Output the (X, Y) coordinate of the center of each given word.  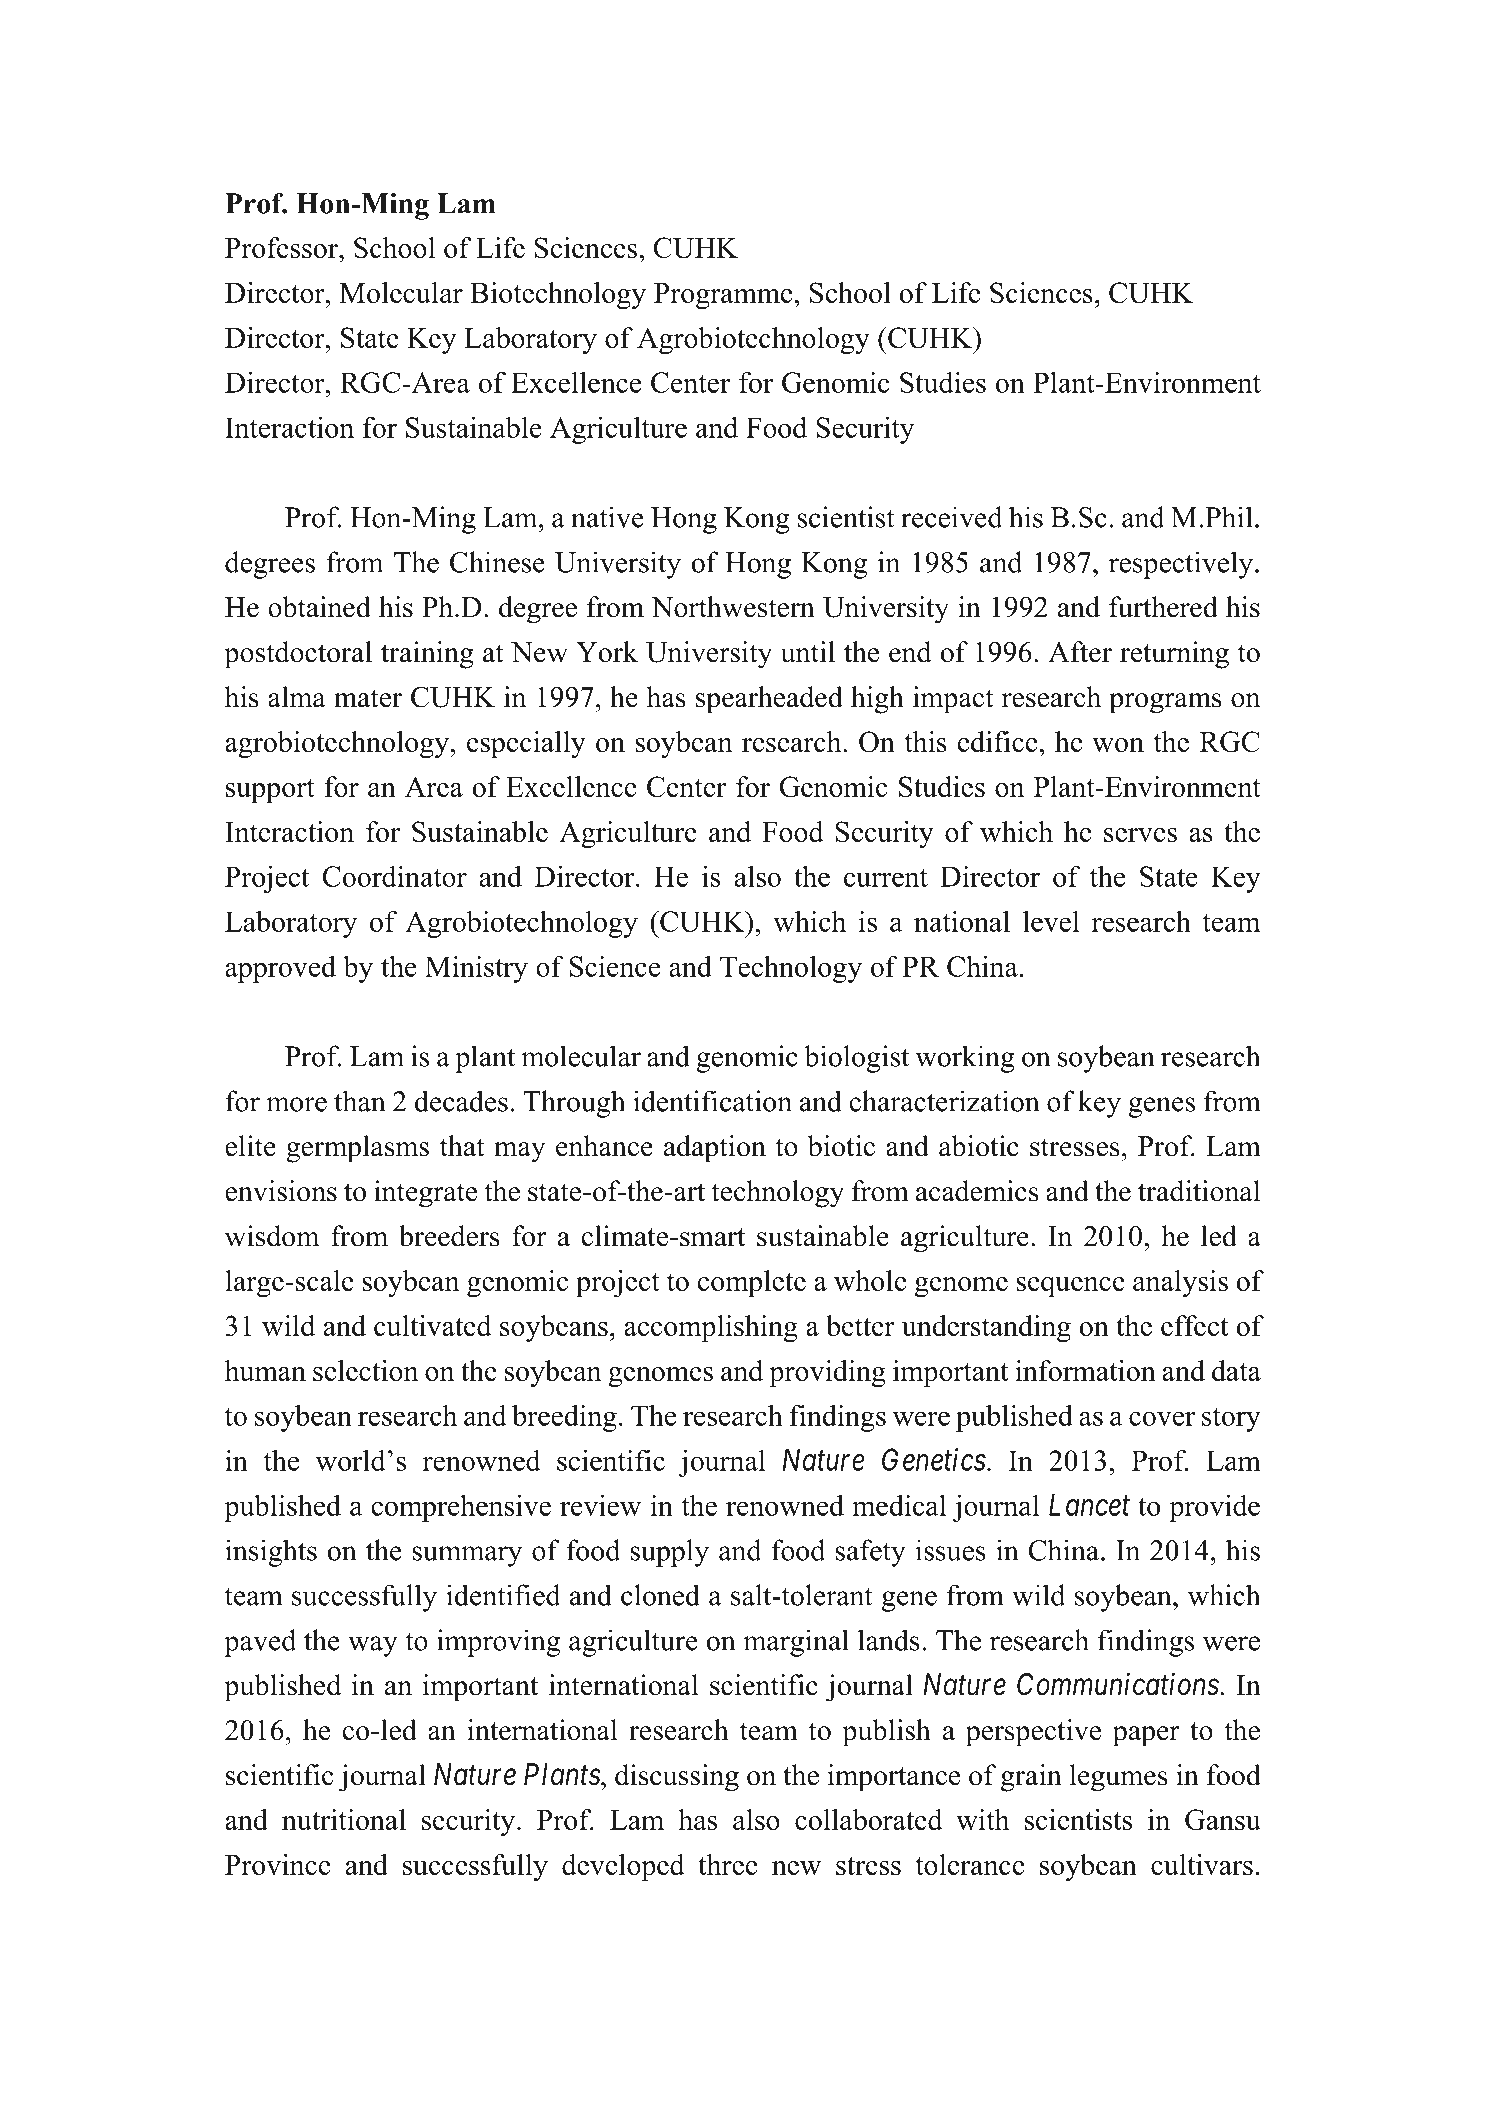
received (952, 517)
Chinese (497, 562)
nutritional (344, 1819)
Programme (724, 296)
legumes (1119, 1778)
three (727, 1864)
